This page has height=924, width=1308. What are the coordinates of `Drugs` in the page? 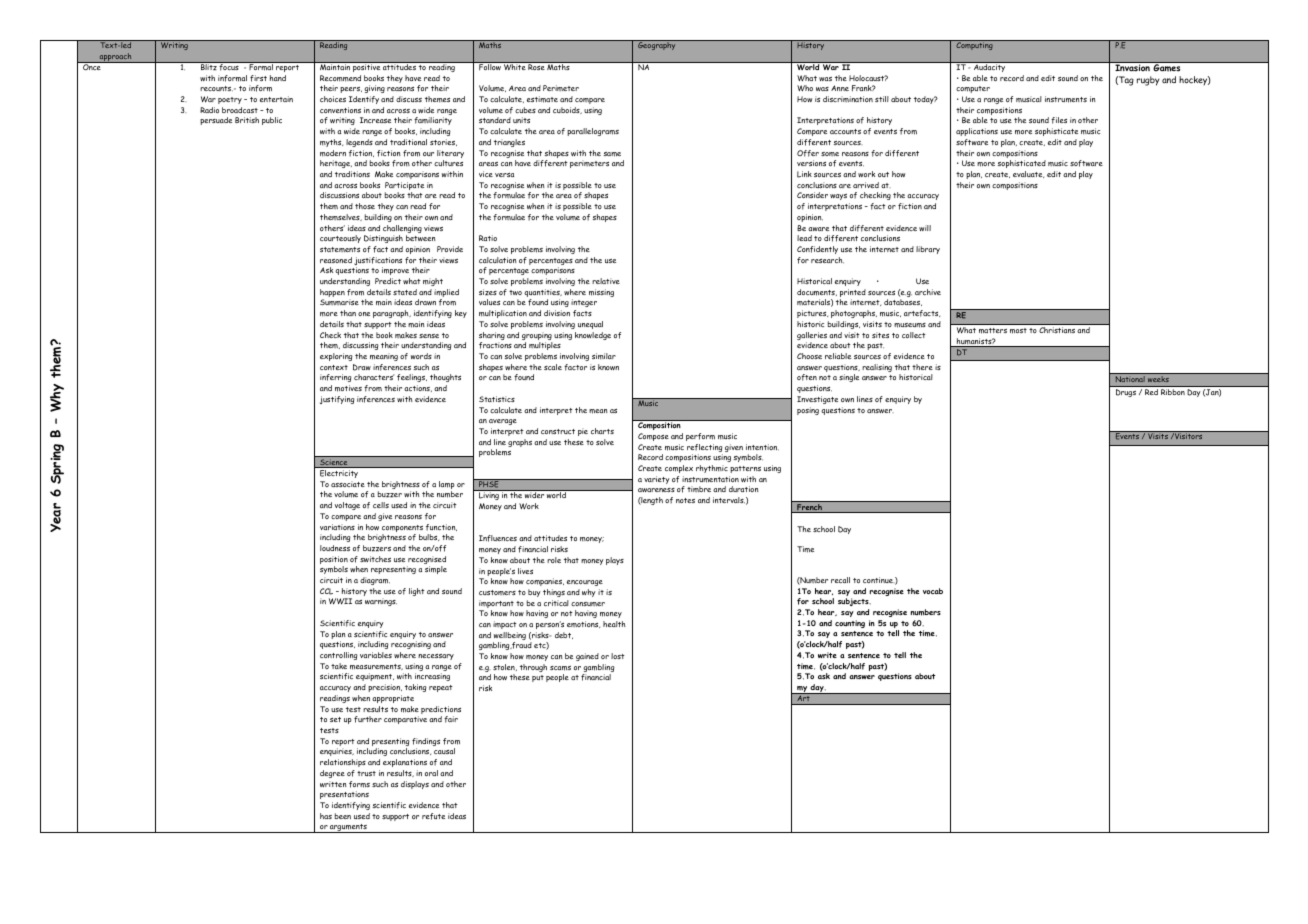 It's located at (1126, 393).
